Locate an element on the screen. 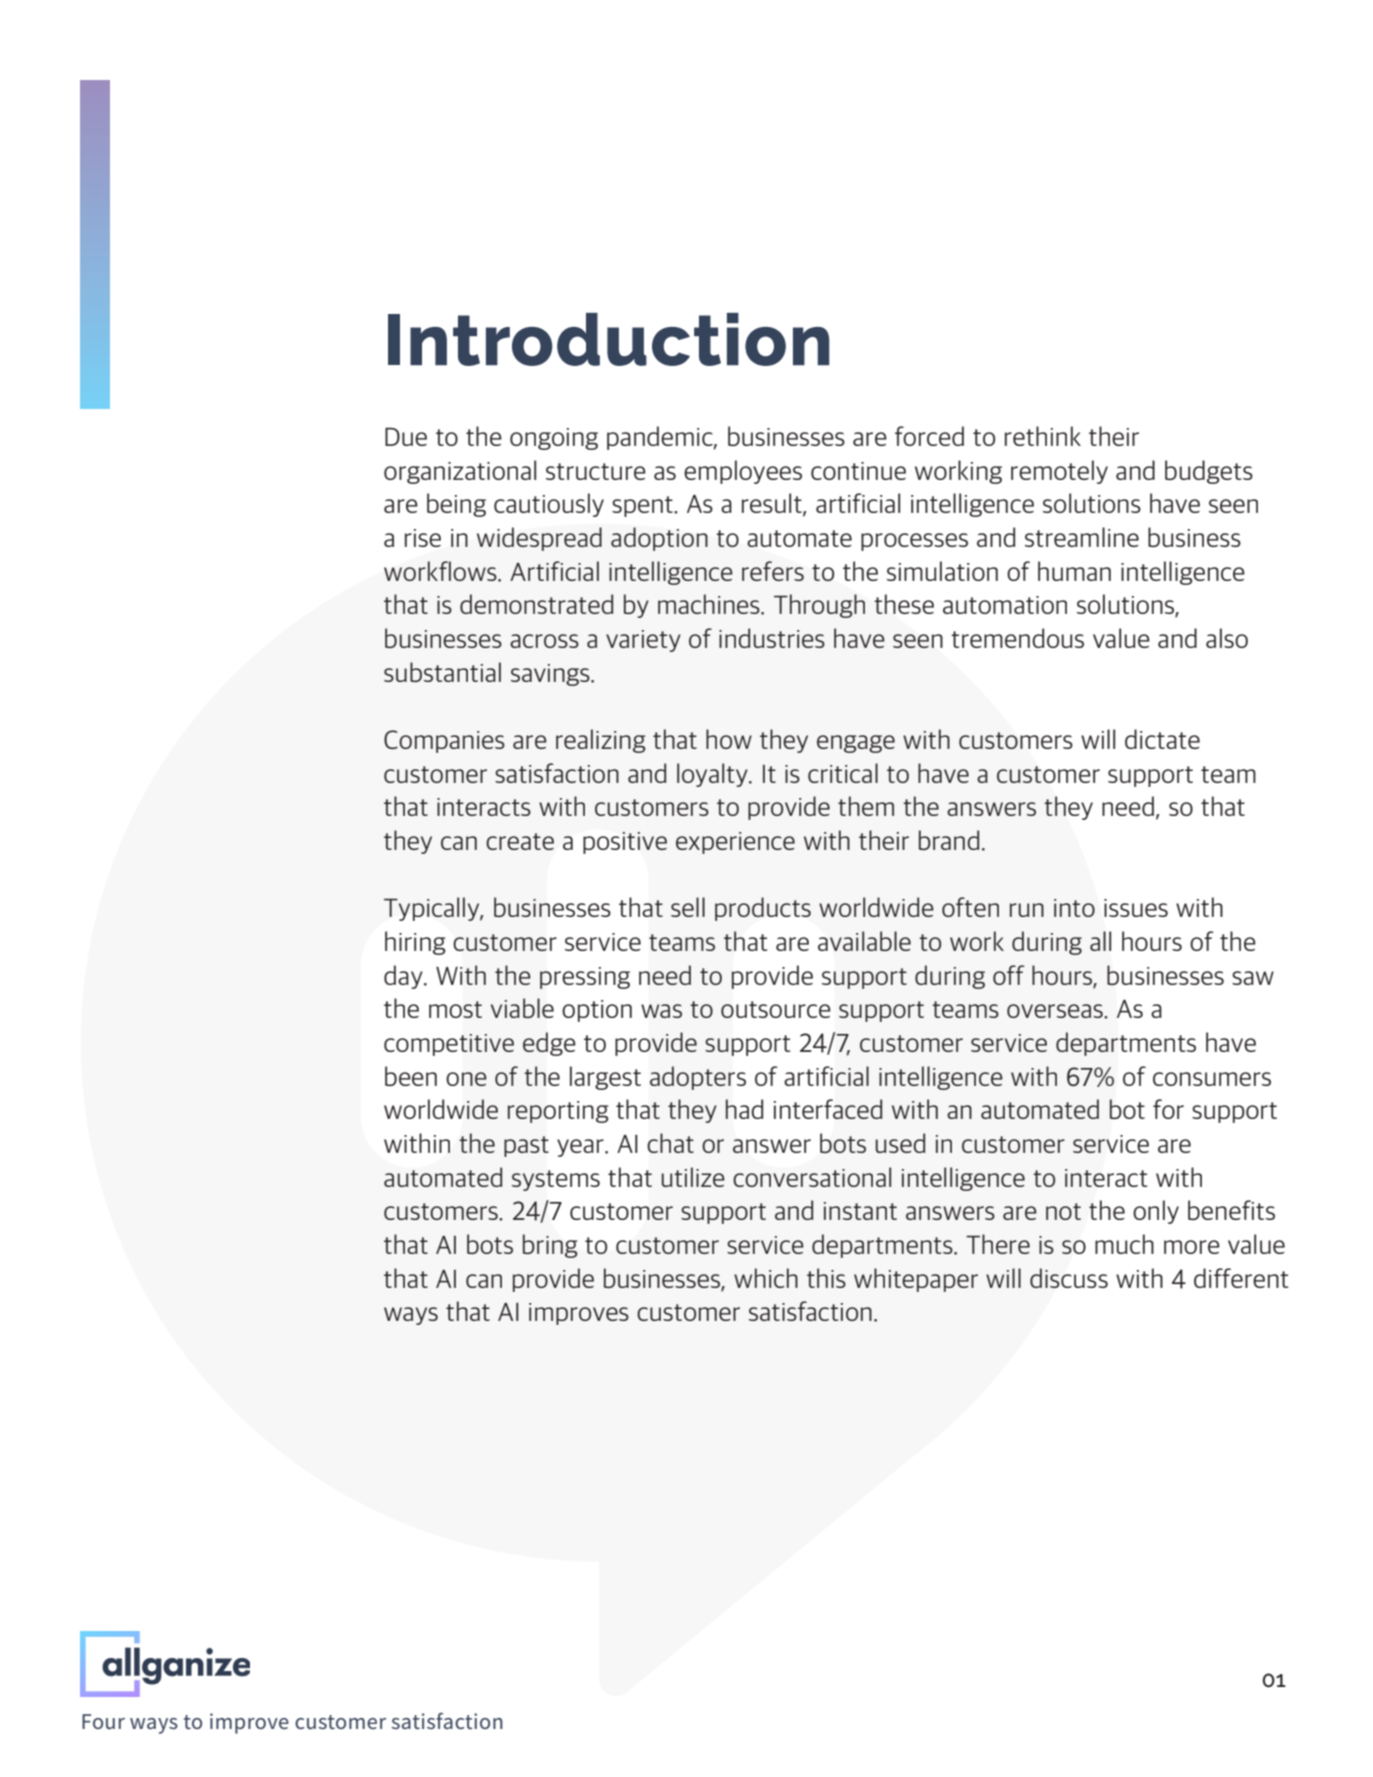 The height and width of the screenshot is (1777, 1373). Four is located at coordinates (103, 1721).
